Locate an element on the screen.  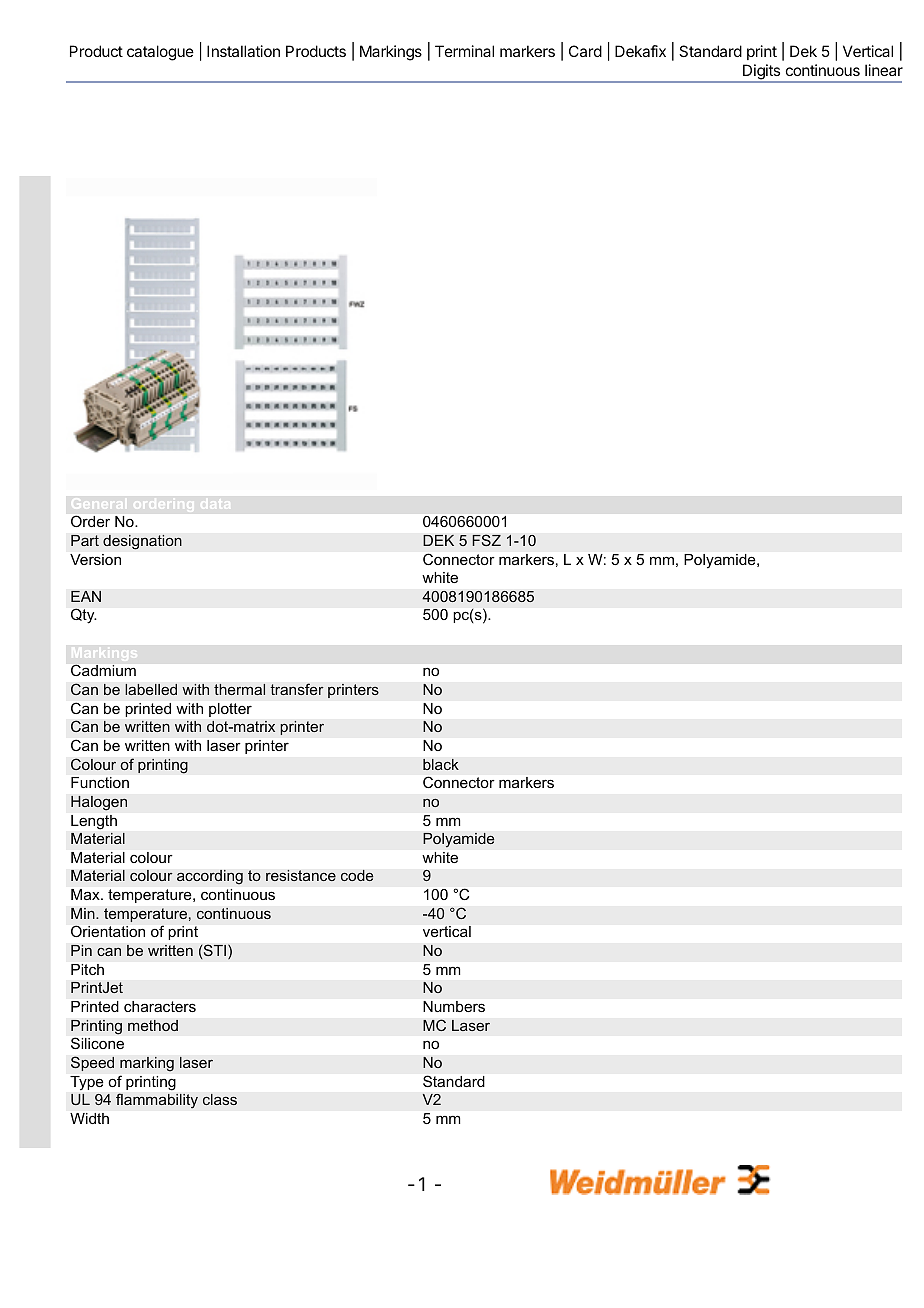
according is located at coordinates (210, 877).
